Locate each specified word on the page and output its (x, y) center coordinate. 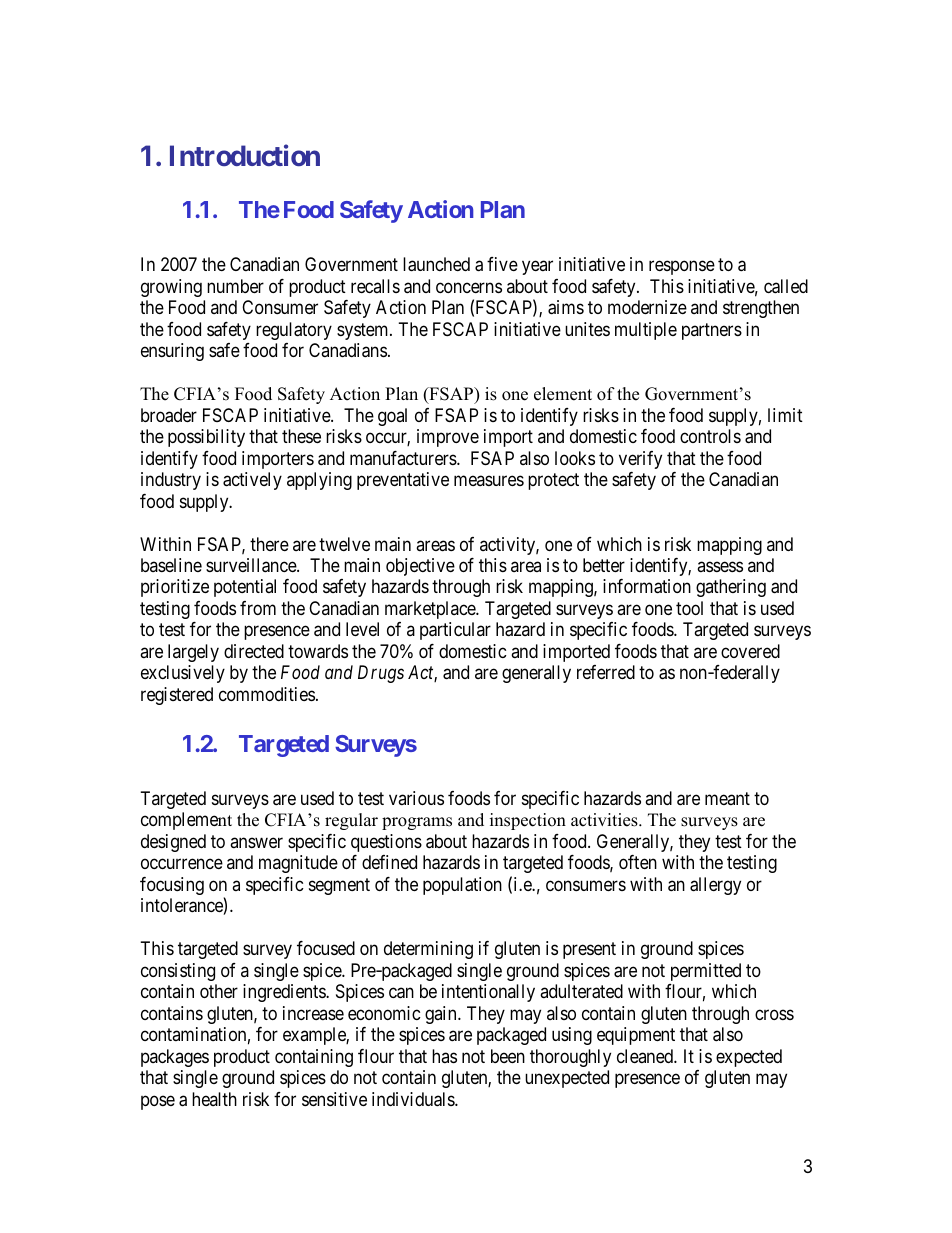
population (462, 886)
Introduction (245, 155)
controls (710, 436)
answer (256, 842)
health (214, 1099)
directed (254, 651)
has (444, 1056)
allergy (715, 886)
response (682, 268)
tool (689, 608)
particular (455, 631)
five (502, 264)
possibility (206, 438)
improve (448, 438)
